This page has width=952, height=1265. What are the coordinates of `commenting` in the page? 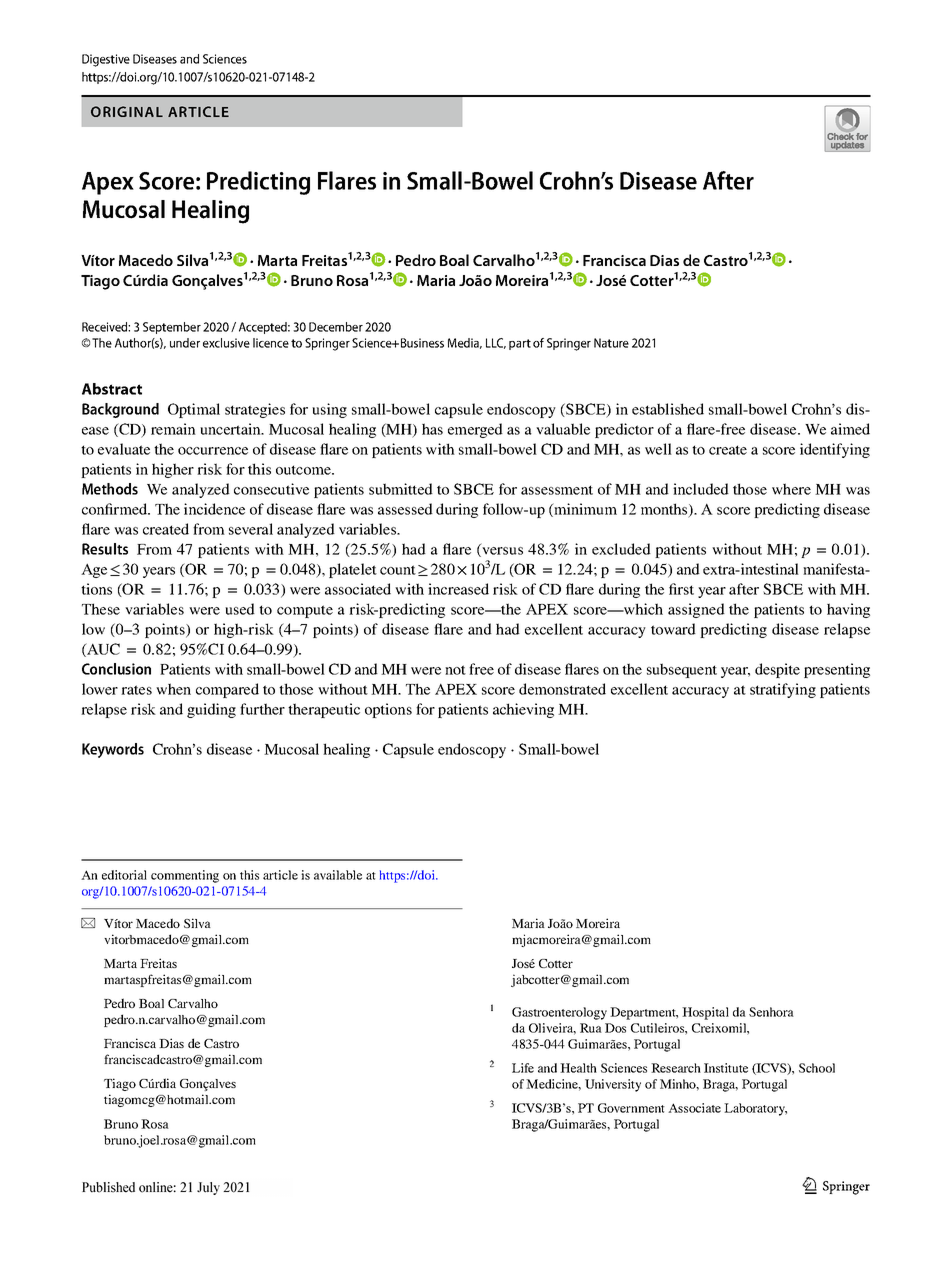 It's located at (185, 876).
